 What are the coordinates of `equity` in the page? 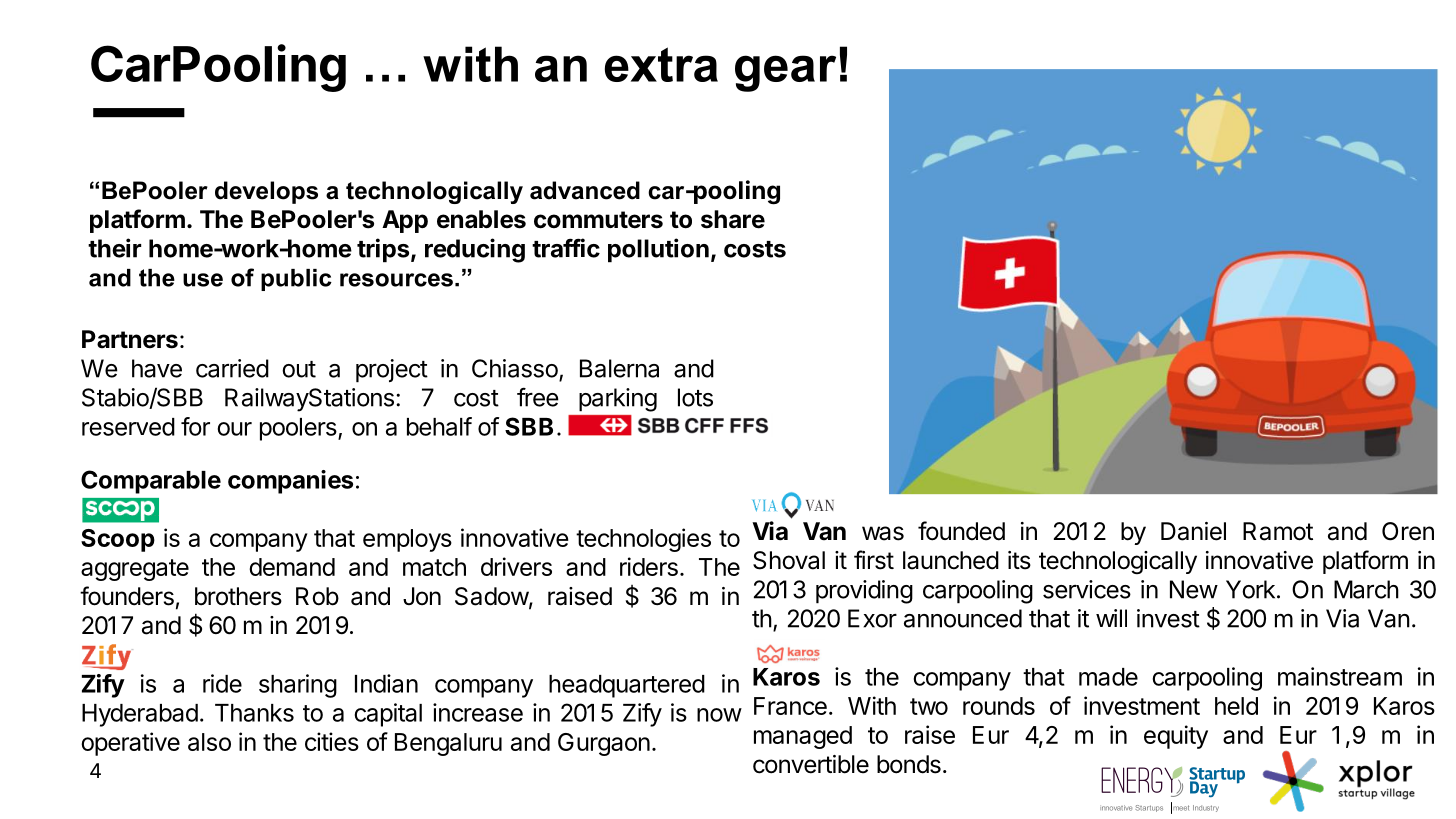 It's located at (1176, 737).
